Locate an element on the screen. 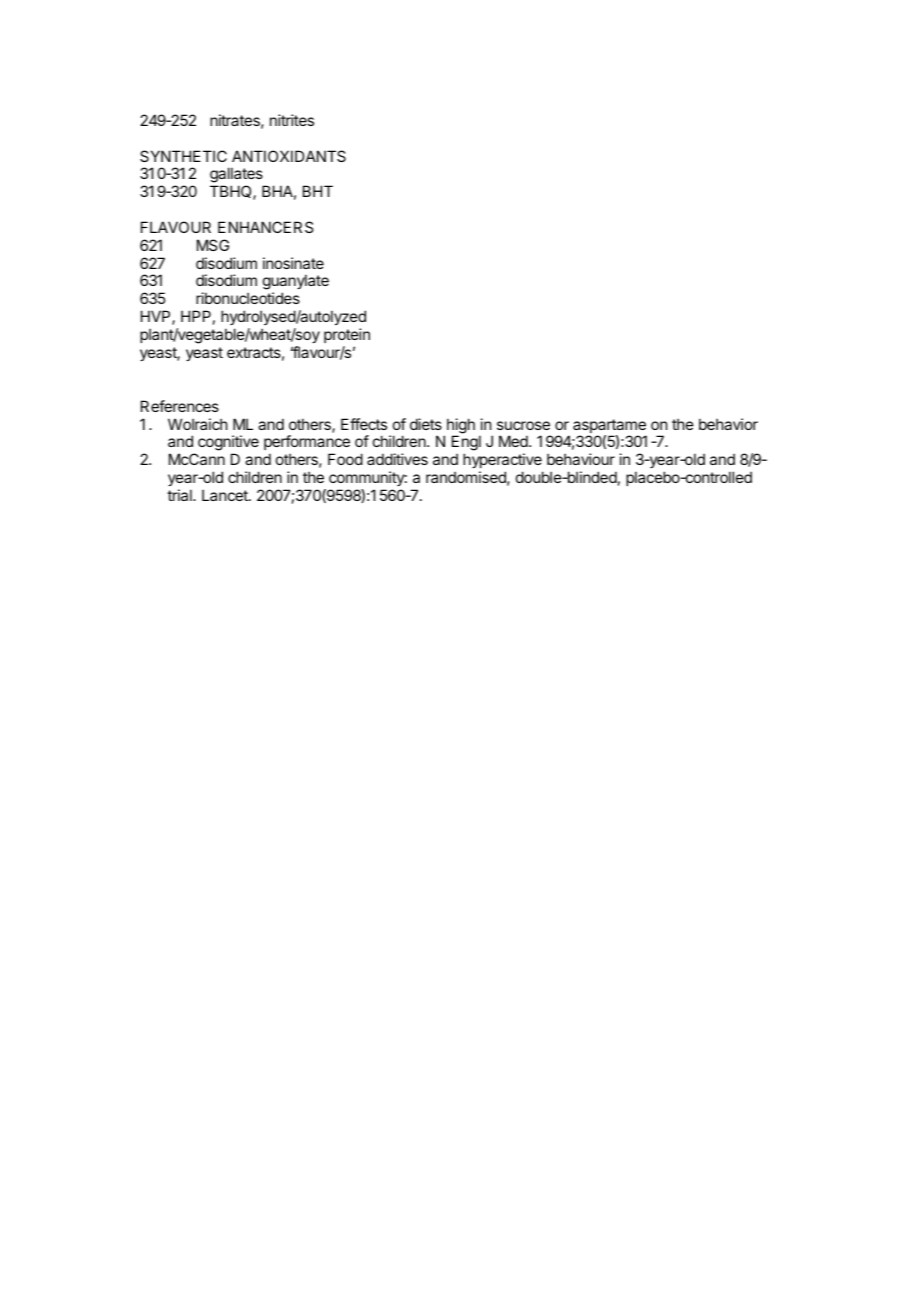 The image size is (924, 1308). nitrites is located at coordinates (292, 120).
